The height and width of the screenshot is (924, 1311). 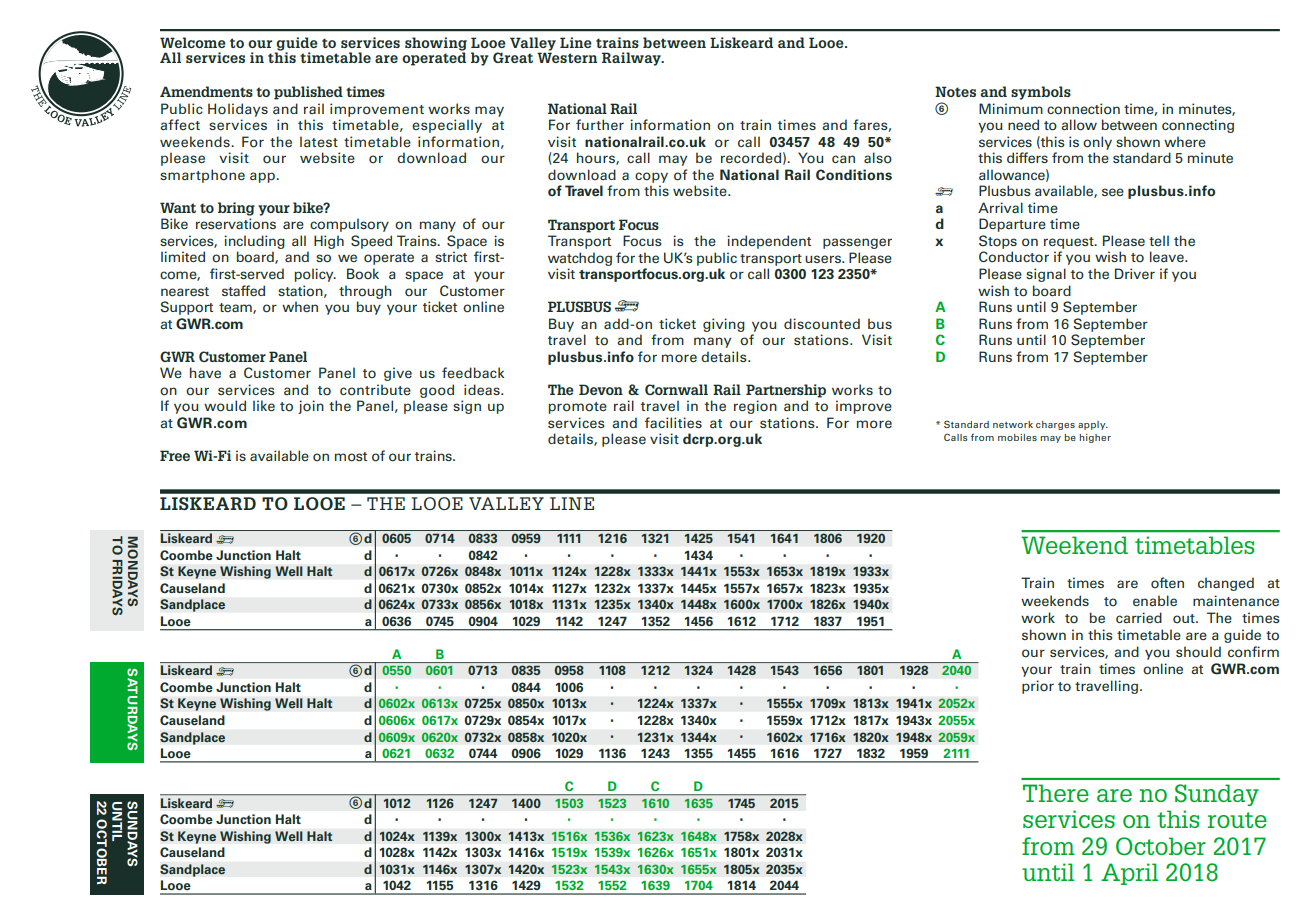 I want to click on apply, so click(x=1093, y=425).
